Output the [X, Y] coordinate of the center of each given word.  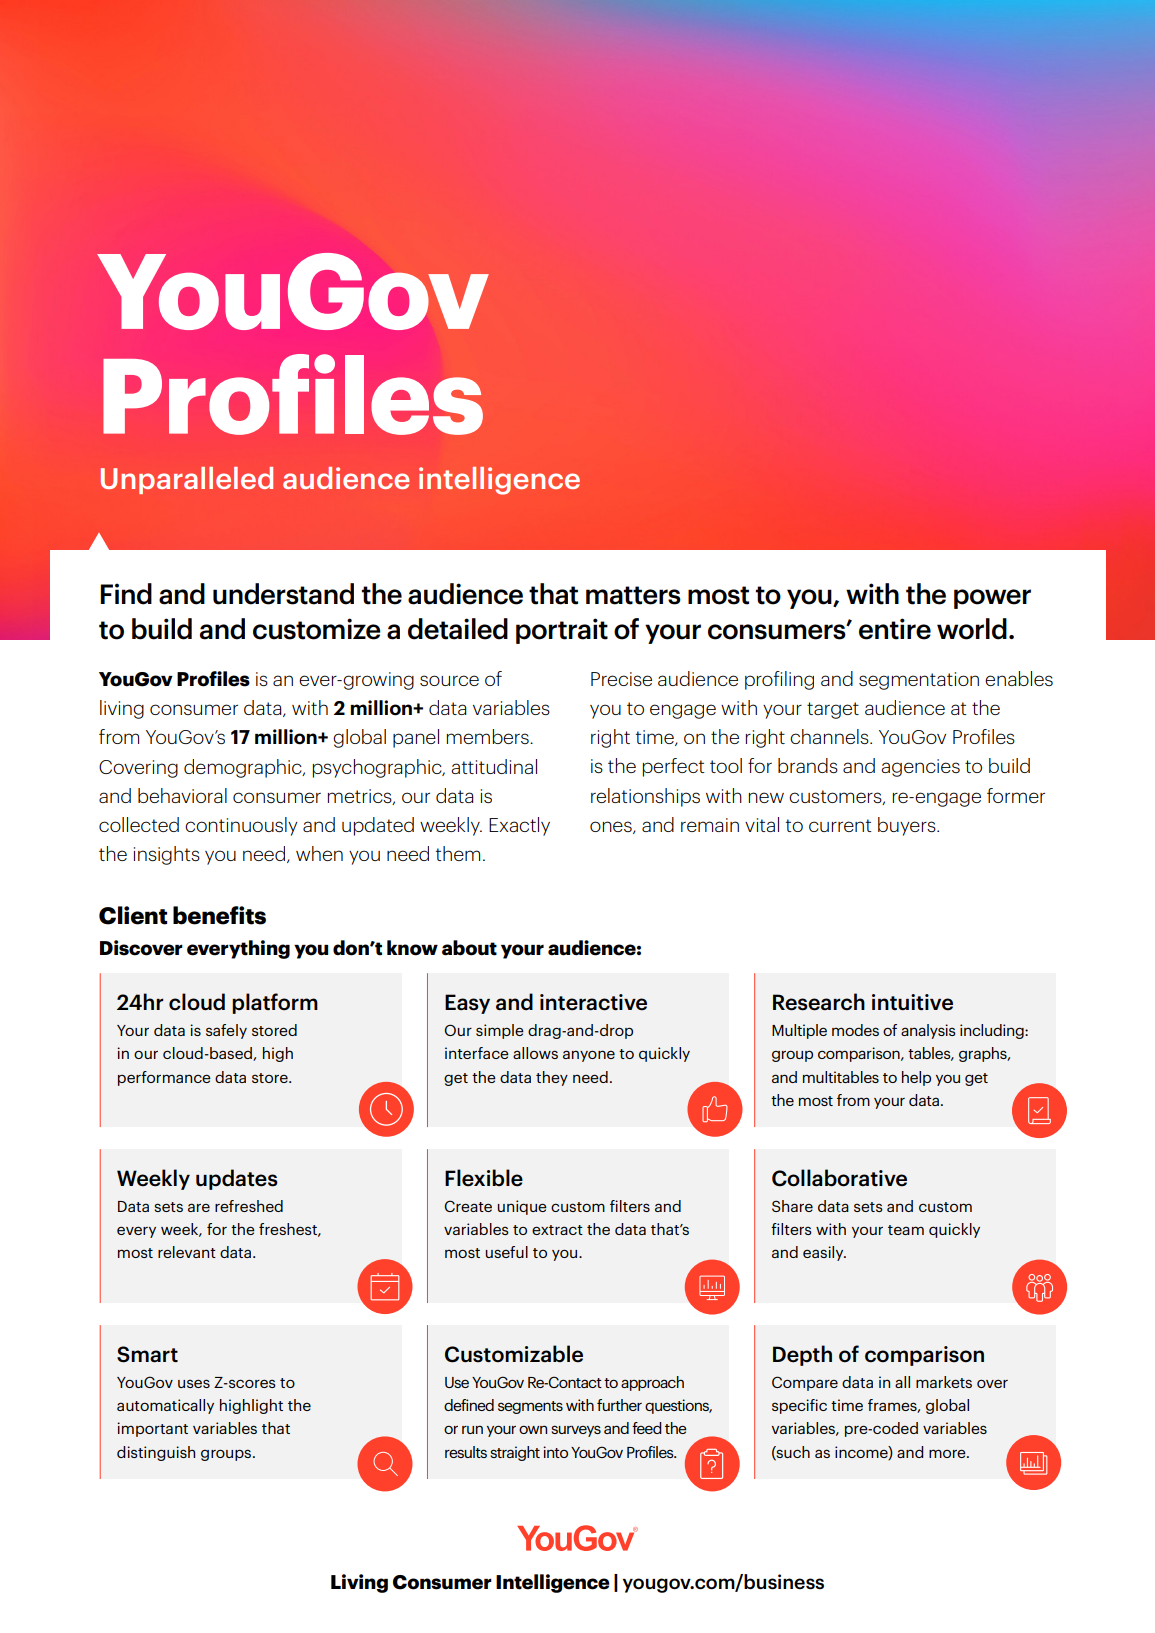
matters [633, 595]
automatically [165, 1406]
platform [275, 1003]
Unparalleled [187, 480]
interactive [593, 1002]
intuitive [912, 1002]
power [992, 599]
